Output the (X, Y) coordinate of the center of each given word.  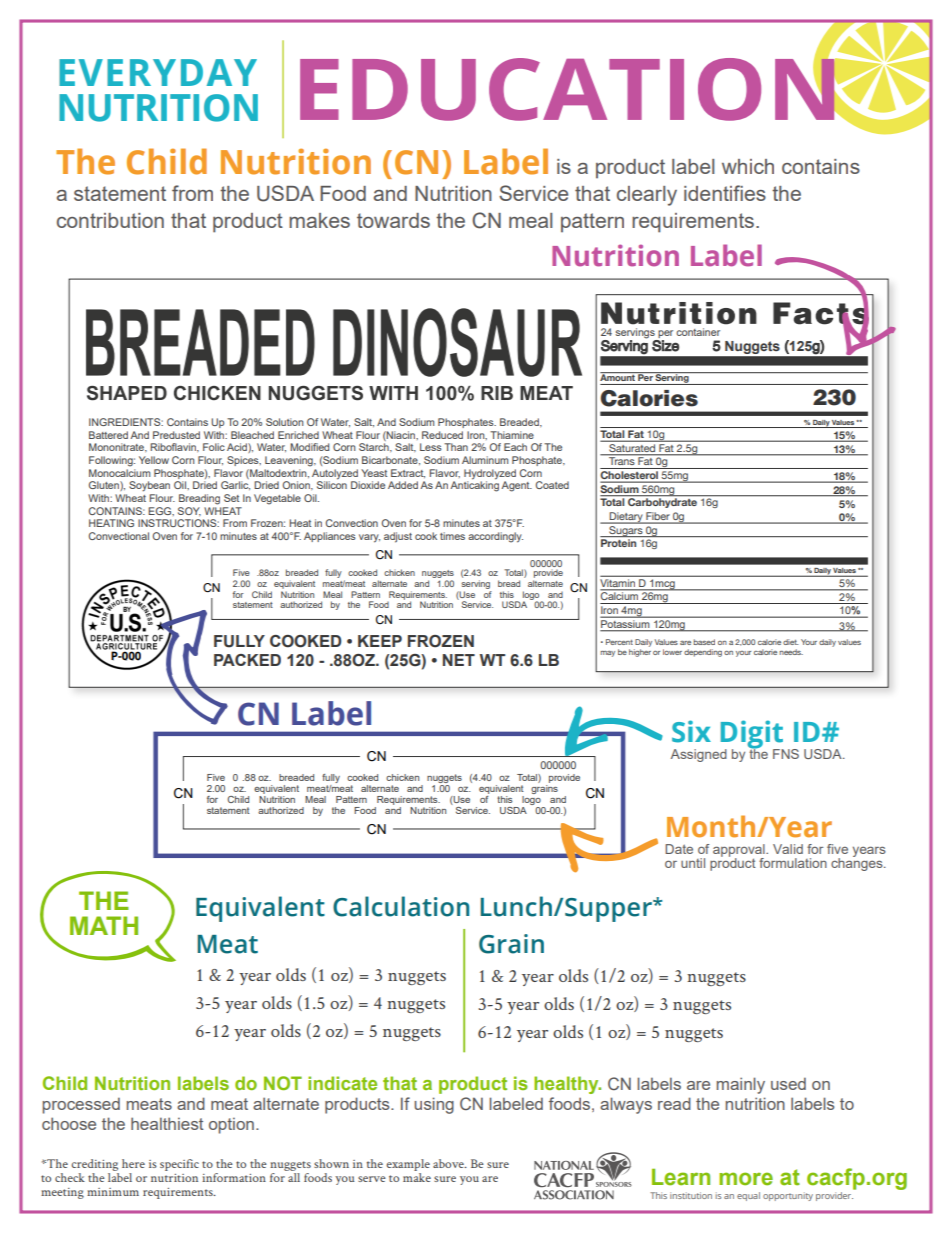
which (748, 166)
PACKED (247, 660)
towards (393, 220)
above (449, 1163)
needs (791, 652)
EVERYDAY (158, 72)
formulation (793, 863)
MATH (104, 925)
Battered (108, 435)
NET (459, 660)
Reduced (442, 435)
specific (179, 1165)
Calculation (401, 906)
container (698, 332)
